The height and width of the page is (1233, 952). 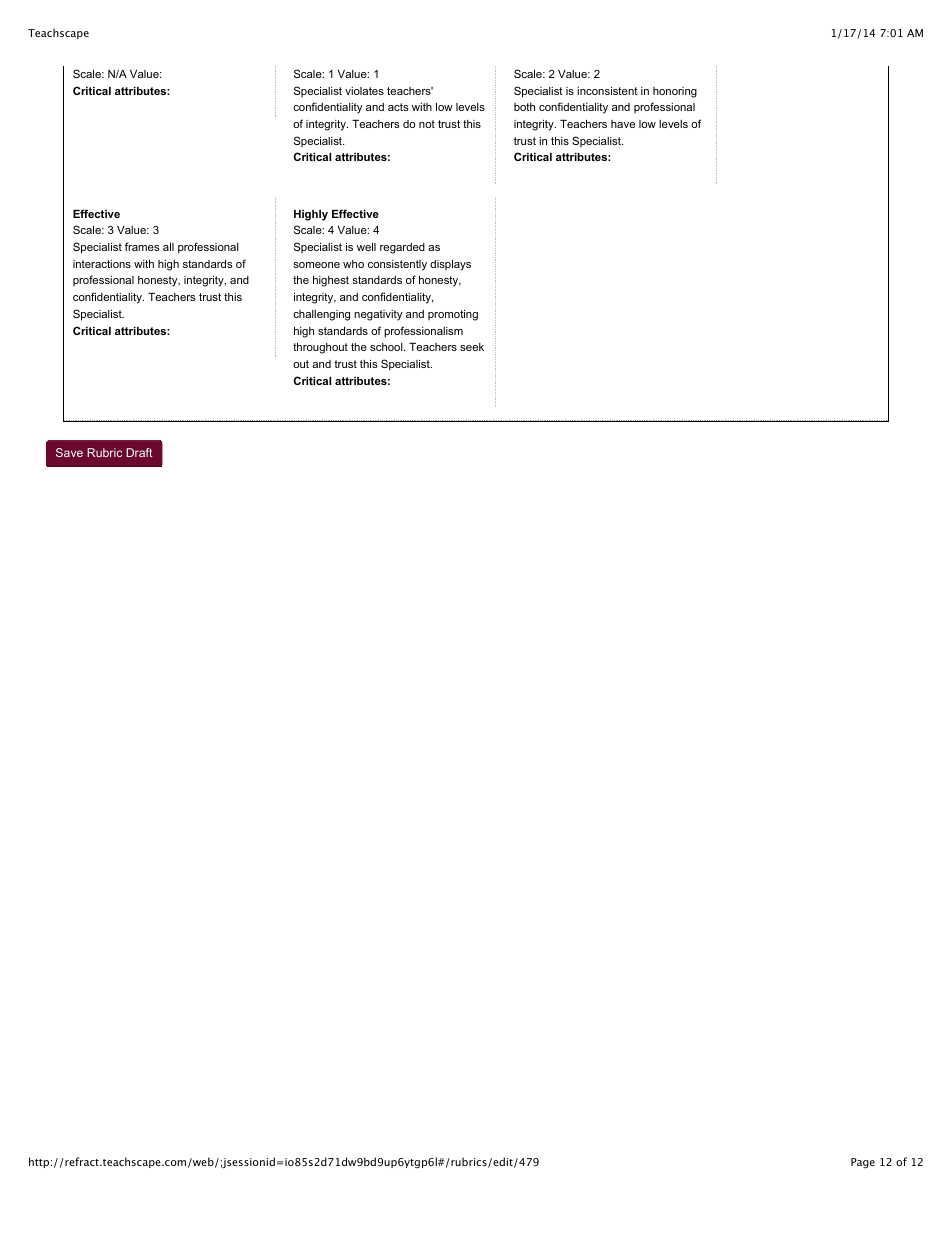 What do you see at coordinates (675, 92) in the page?
I see `honoring` at bounding box center [675, 92].
